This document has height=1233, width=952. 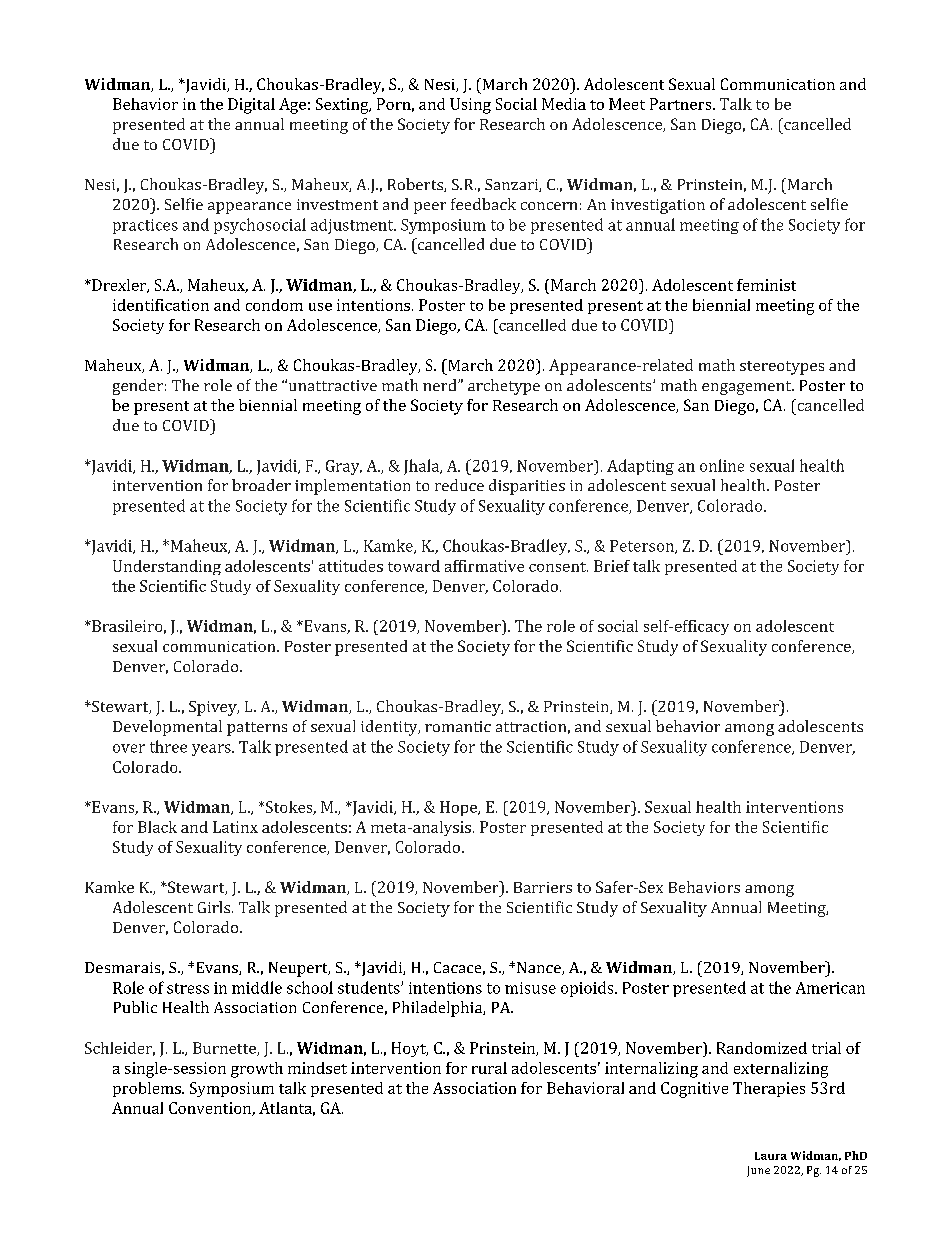 What do you see at coordinates (484, 566) in the document?
I see `affirmative` at bounding box center [484, 566].
